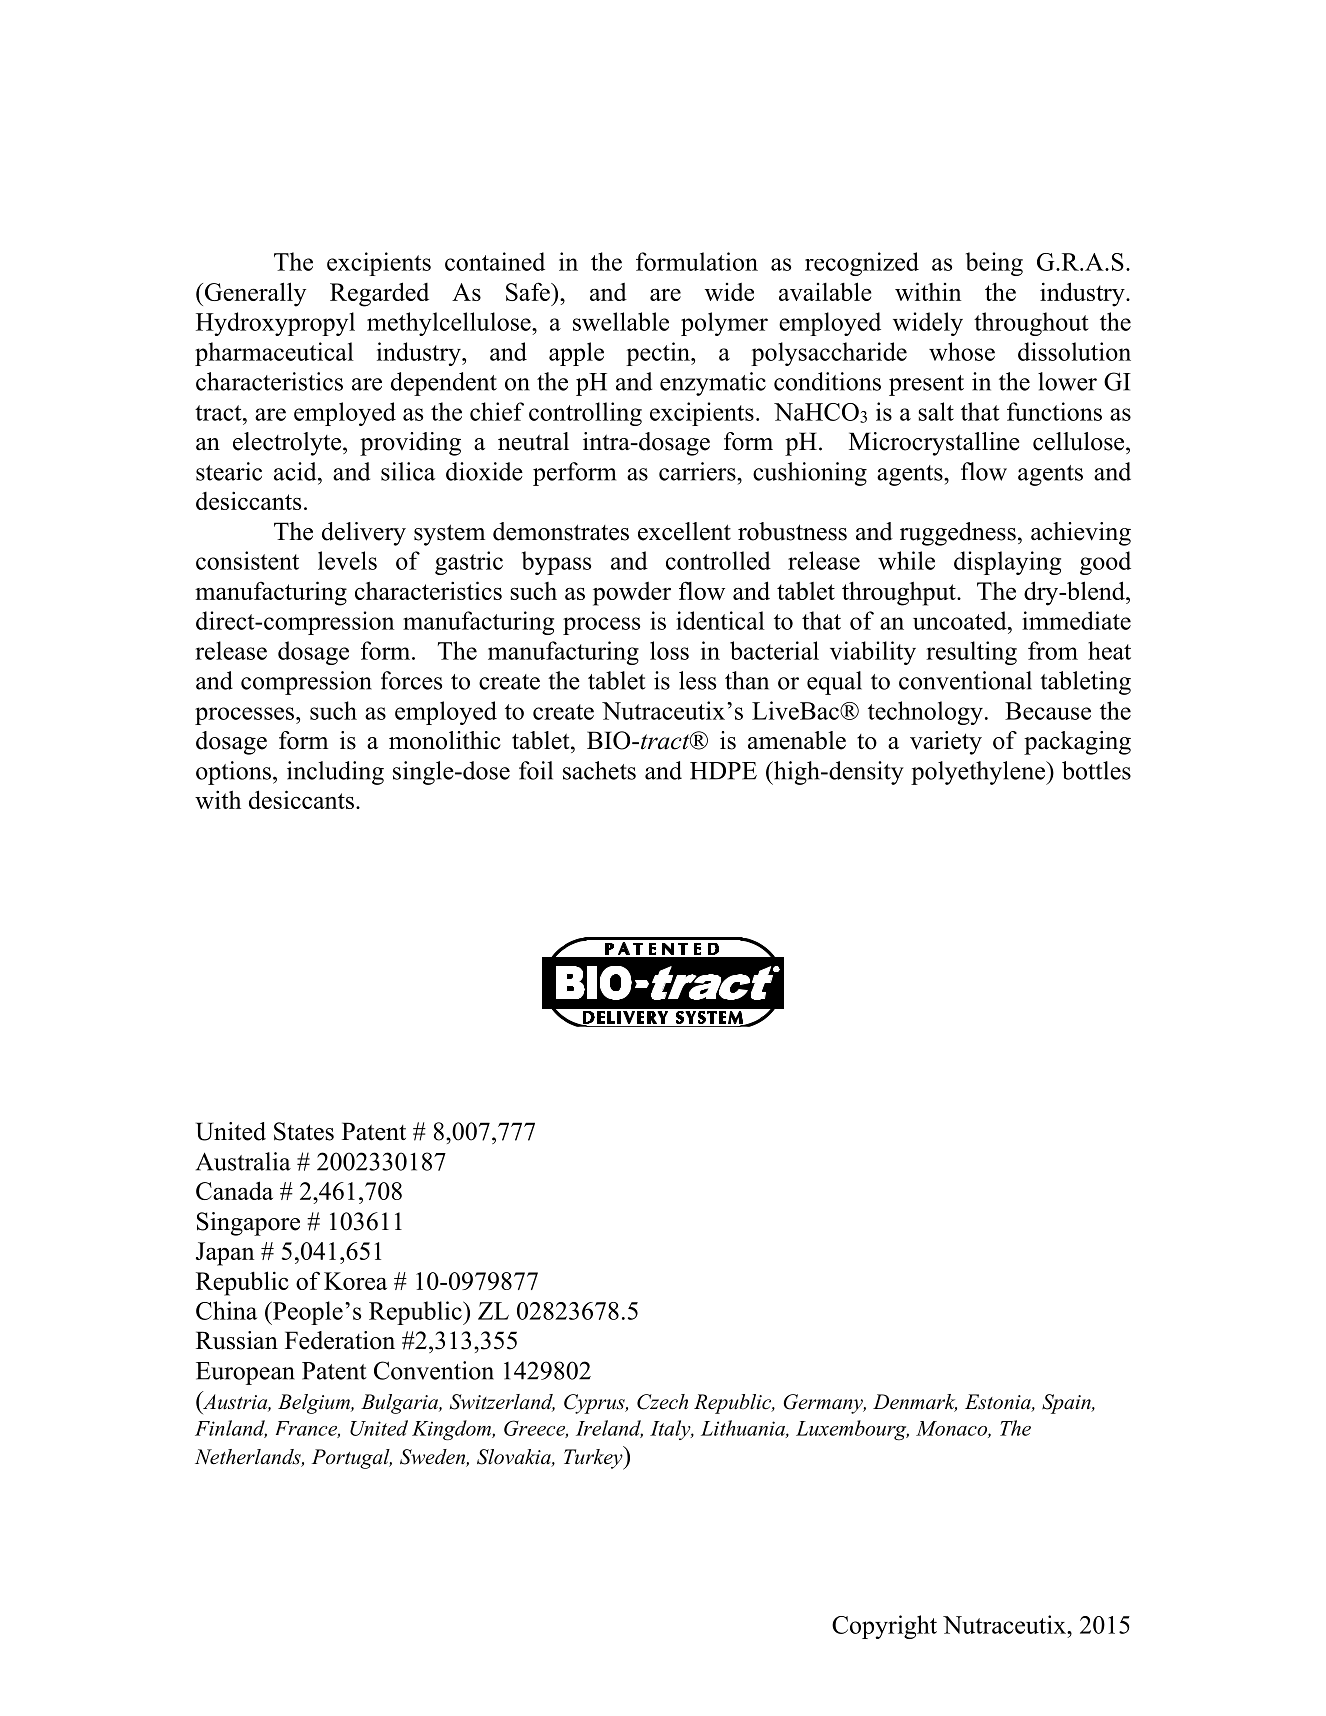  What do you see at coordinates (355, 1281) in the image?
I see `Korea` at bounding box center [355, 1281].
